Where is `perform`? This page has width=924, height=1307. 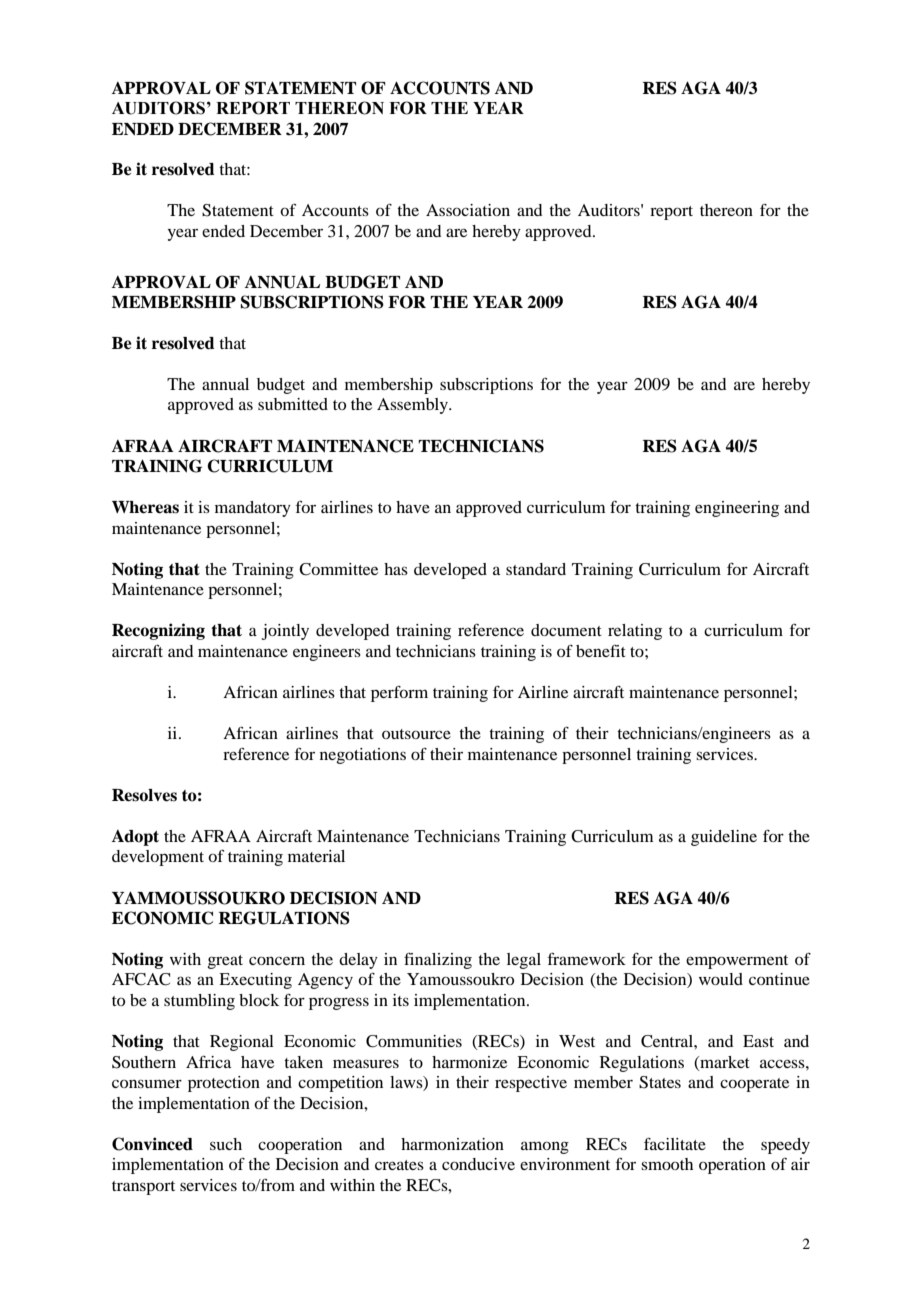 perform is located at coordinates (399, 694).
